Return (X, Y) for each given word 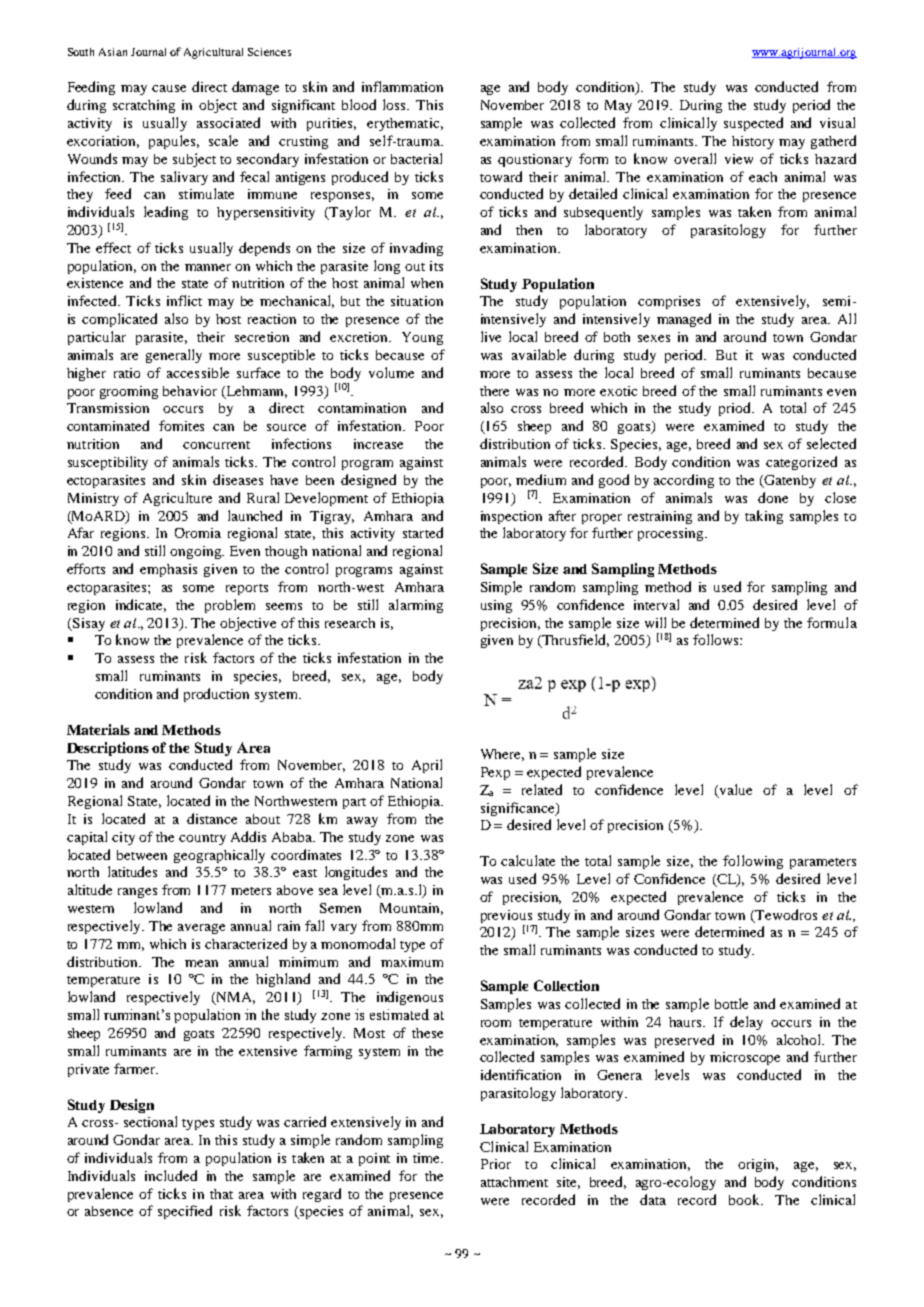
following (753, 862)
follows (717, 639)
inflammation (402, 86)
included (171, 1175)
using (496, 606)
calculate (528, 860)
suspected (753, 124)
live (491, 336)
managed (684, 320)
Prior (496, 1164)
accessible (198, 372)
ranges (137, 893)
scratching (144, 106)
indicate (141, 605)
